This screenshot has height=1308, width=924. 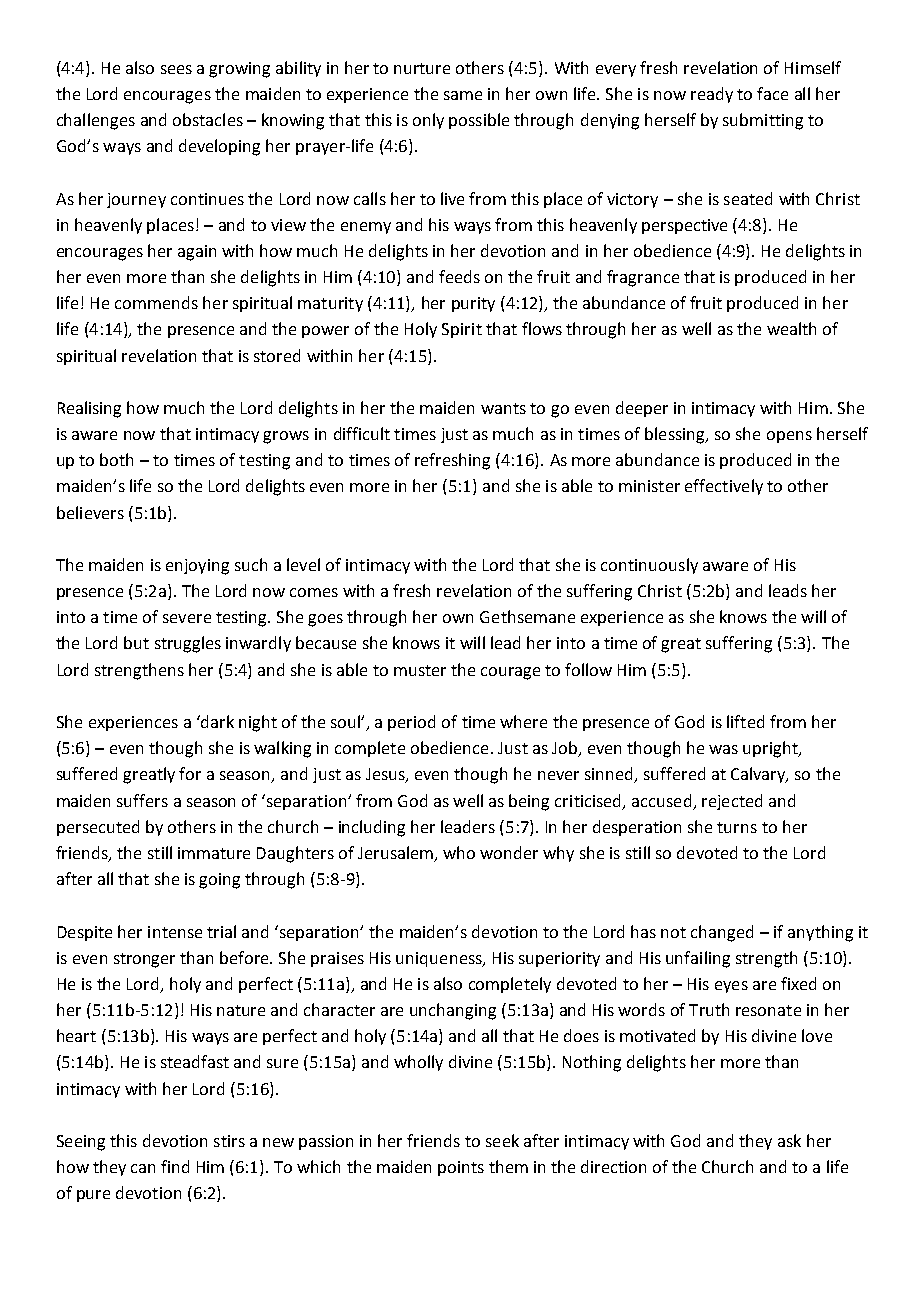 What do you see at coordinates (712, 95) in the screenshot?
I see `ready` at bounding box center [712, 95].
